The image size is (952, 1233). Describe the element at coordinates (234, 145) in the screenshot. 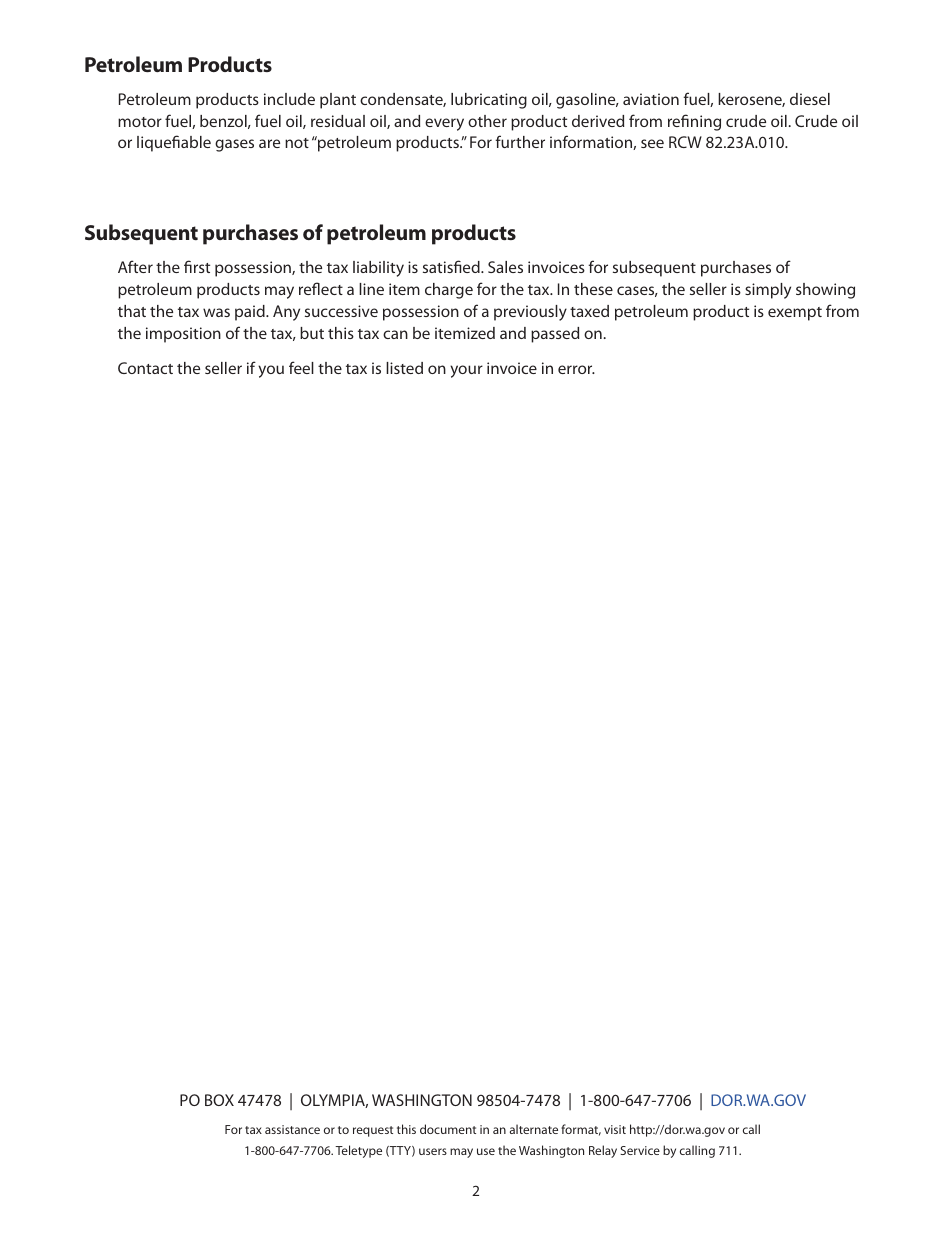

I see `gases` at that location.
